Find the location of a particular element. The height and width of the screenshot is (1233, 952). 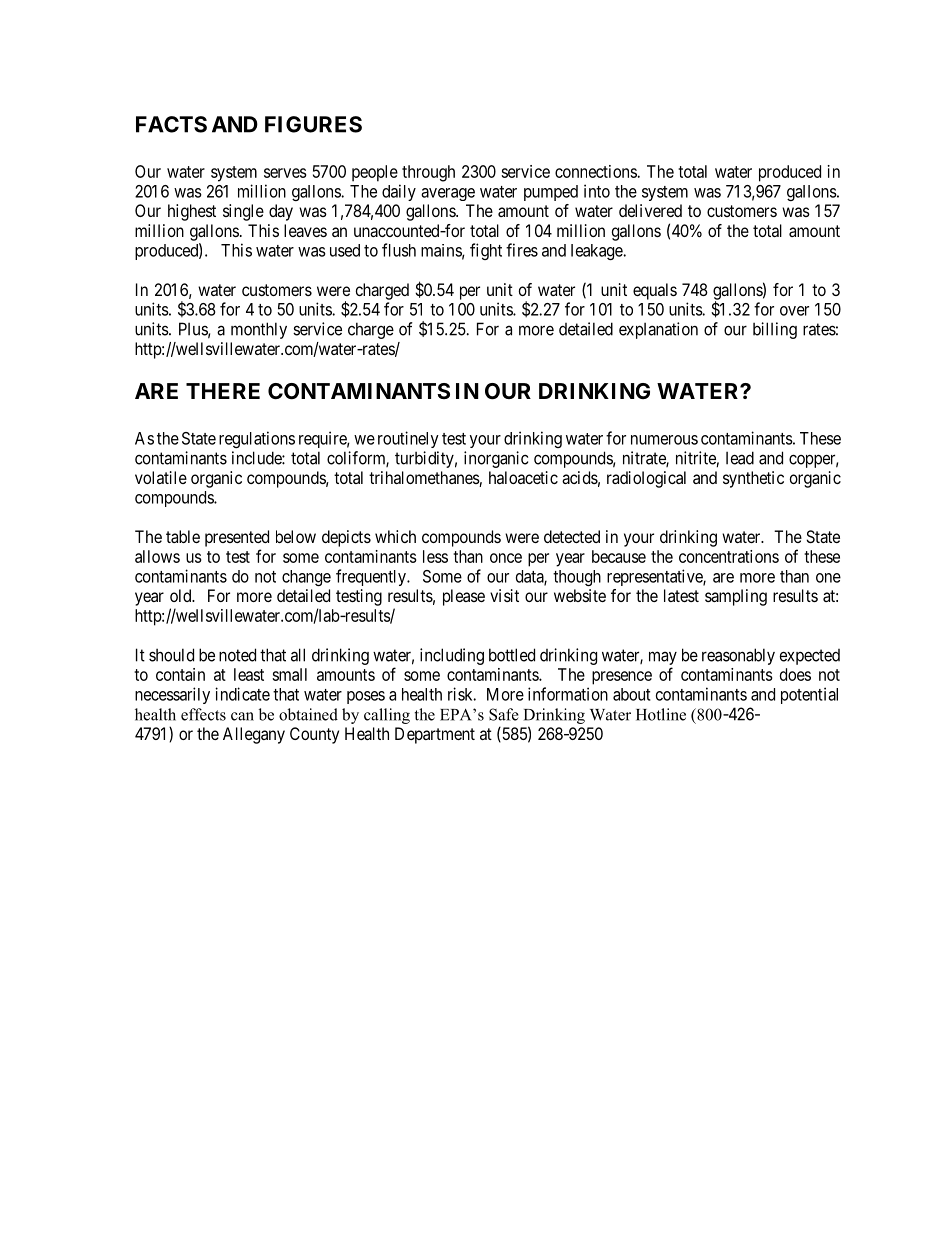

THERE is located at coordinates (223, 391).
